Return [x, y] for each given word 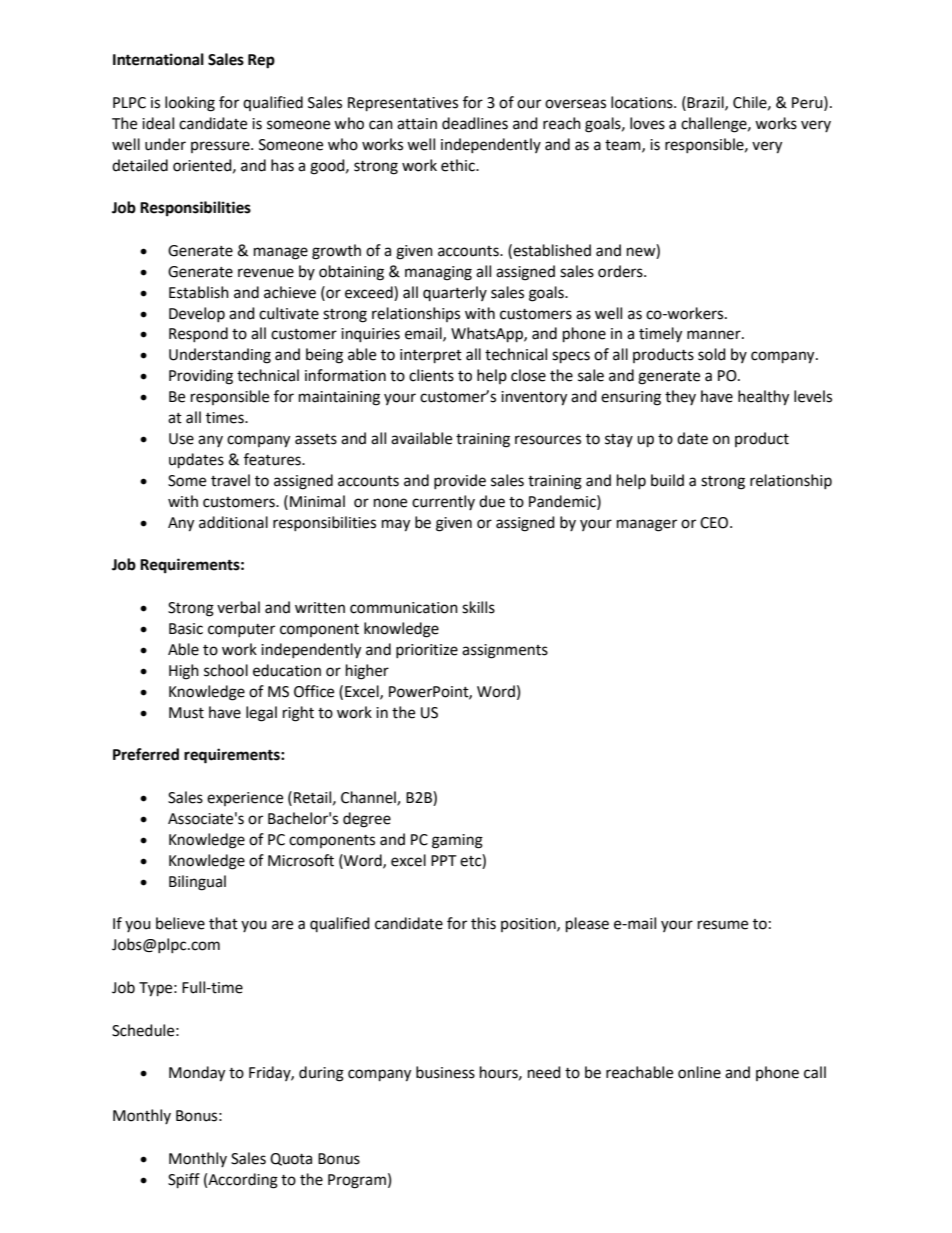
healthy [763, 398]
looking [190, 104]
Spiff [184, 1181]
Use [181, 439]
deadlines [475, 123]
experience [245, 799]
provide [460, 481]
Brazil [706, 103]
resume [723, 925]
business [445, 1072]
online [699, 1072]
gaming [457, 841]
